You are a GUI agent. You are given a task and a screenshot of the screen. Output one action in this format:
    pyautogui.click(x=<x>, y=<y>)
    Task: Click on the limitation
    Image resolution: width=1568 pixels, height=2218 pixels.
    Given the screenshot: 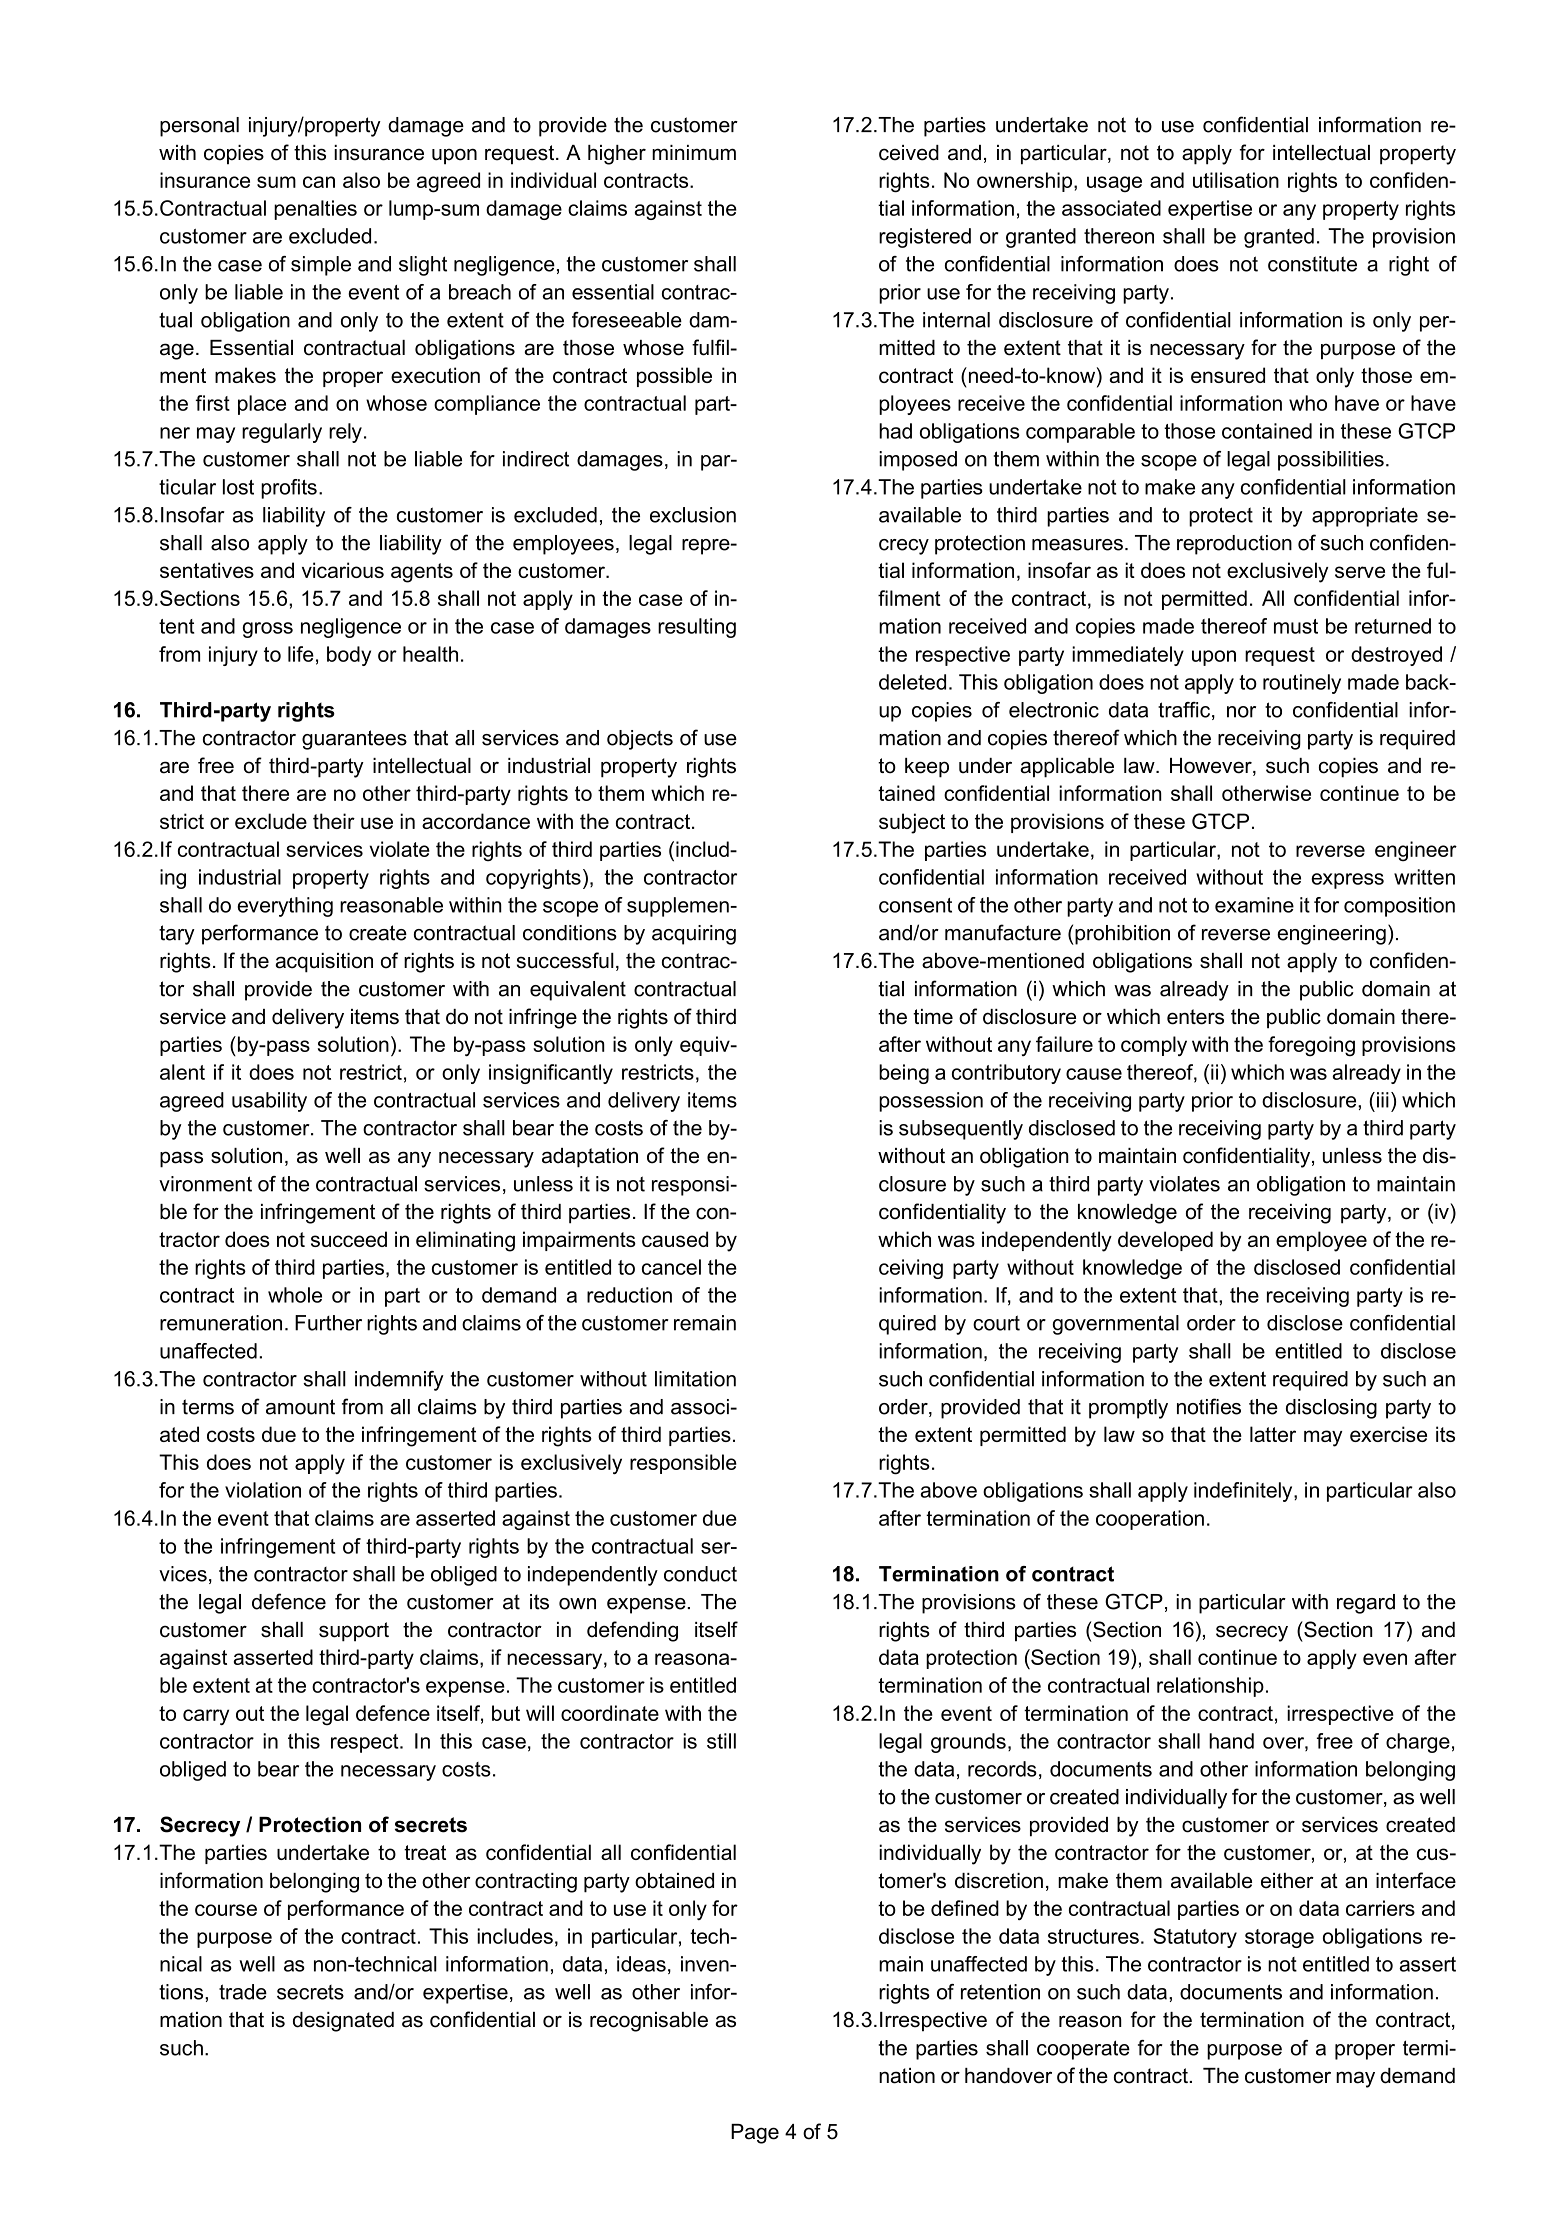 What is the action you would take?
    pyautogui.click(x=695, y=1379)
